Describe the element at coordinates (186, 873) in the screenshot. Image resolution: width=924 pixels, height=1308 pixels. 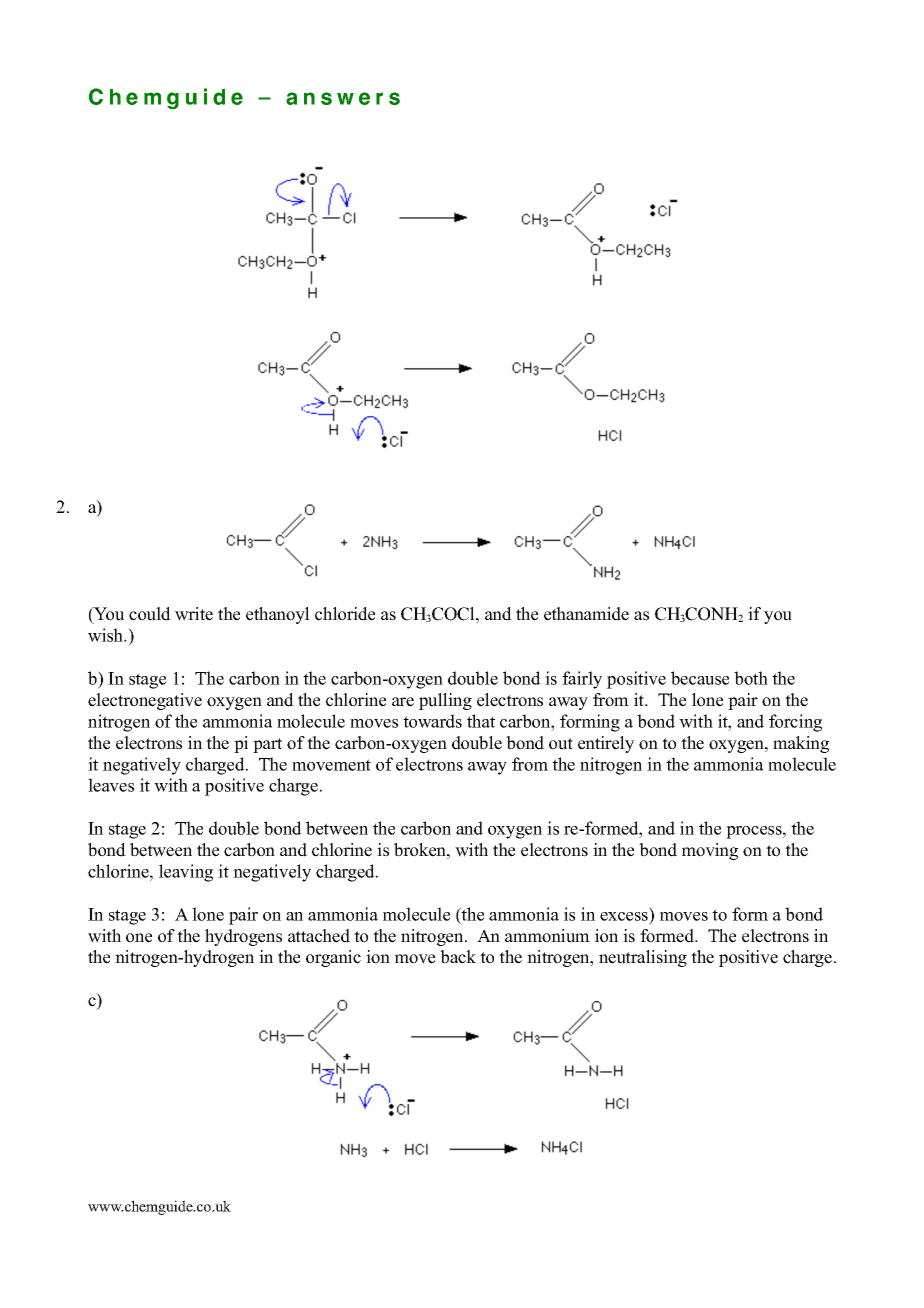
I see `leaving` at that location.
